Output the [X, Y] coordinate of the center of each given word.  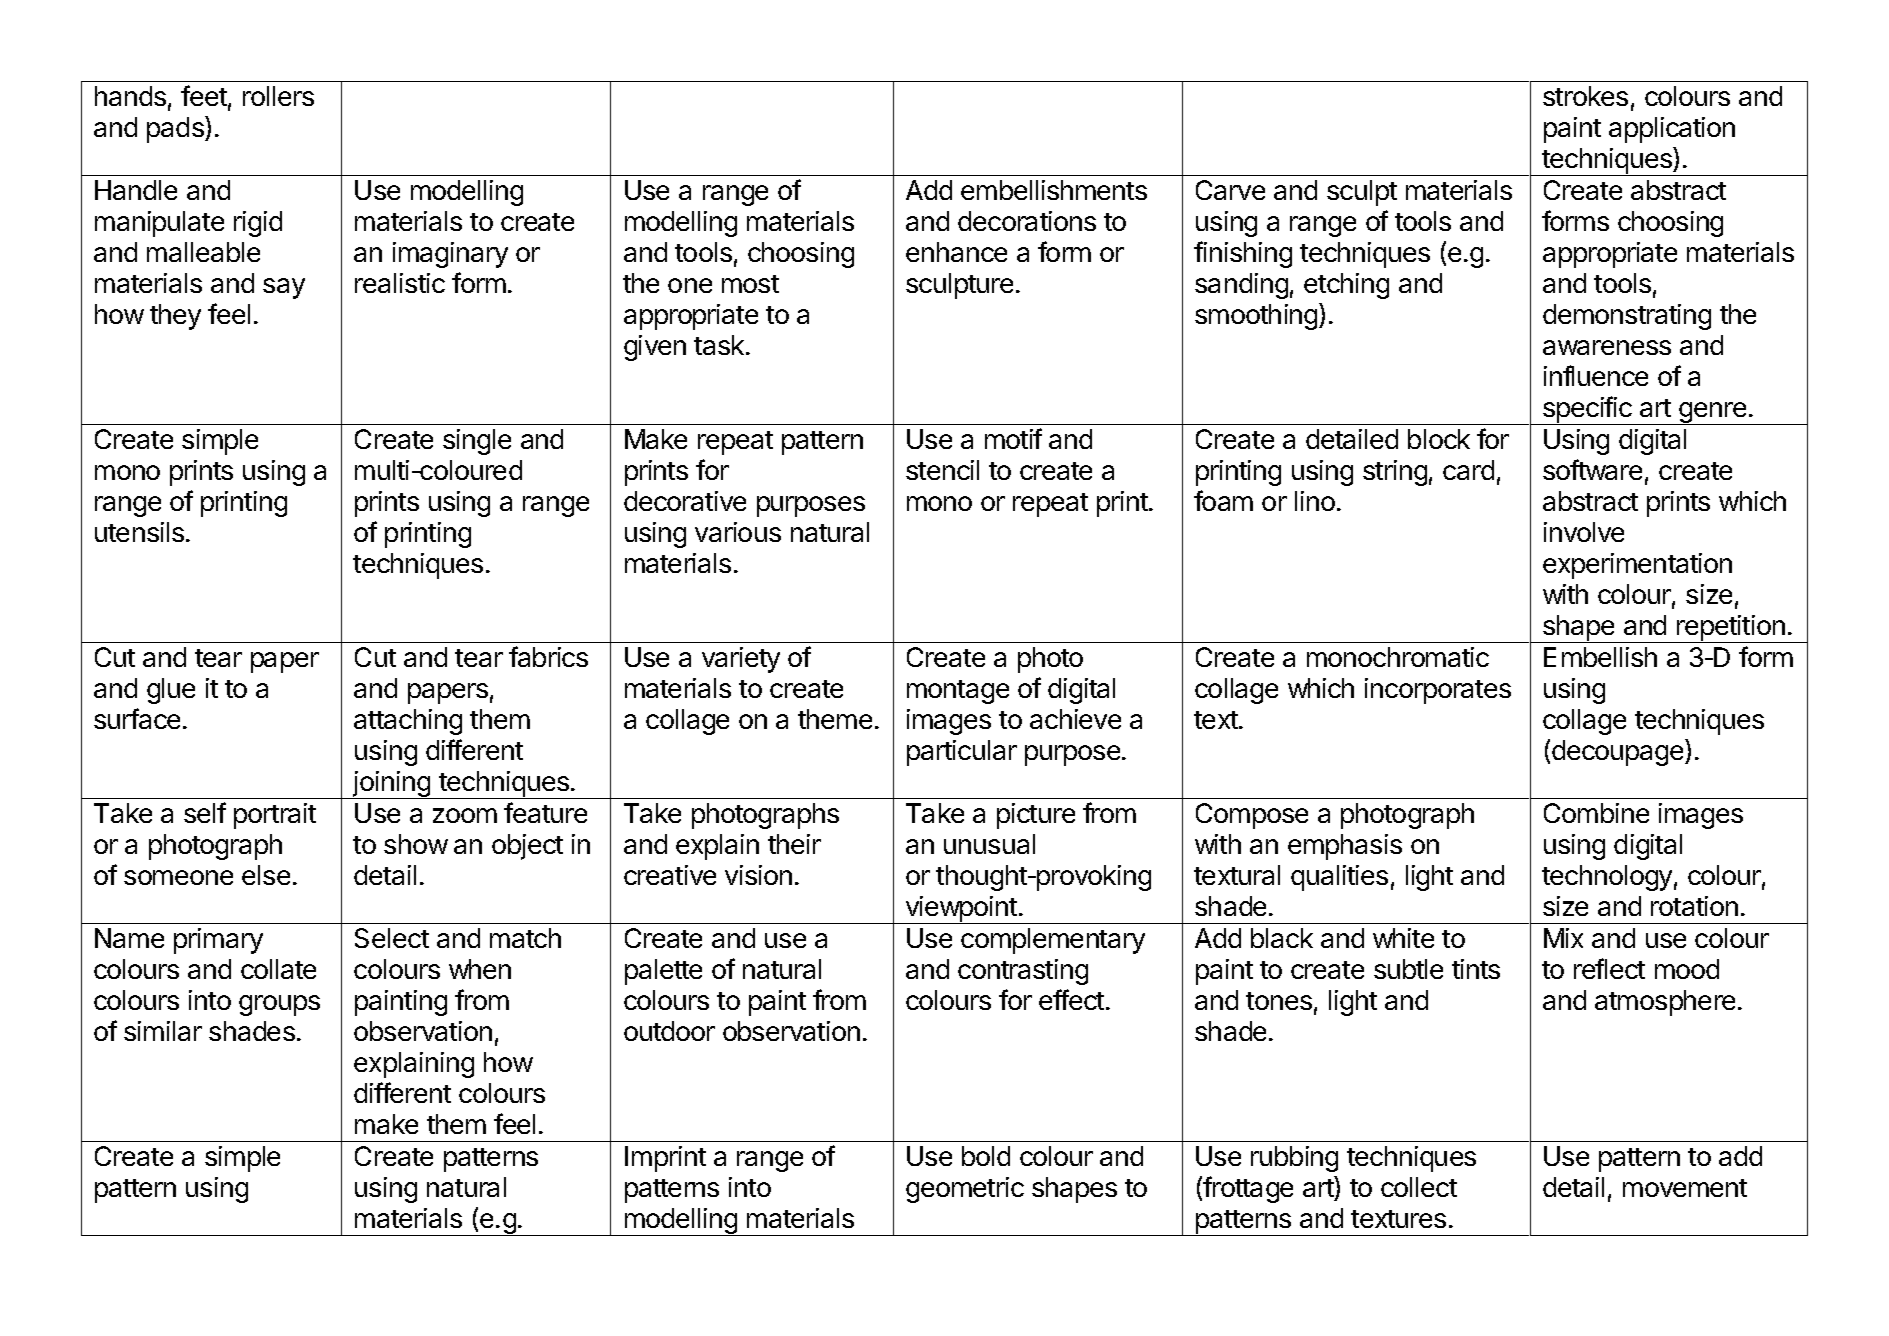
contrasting [1023, 972]
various [738, 532]
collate [278, 969]
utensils [139, 532]
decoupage [1619, 752]
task [720, 345]
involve [1584, 532]
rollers [278, 96]
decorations [1027, 221]
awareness [1607, 347]
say [284, 288]
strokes [1585, 96]
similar [163, 1031]
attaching [408, 722]
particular [962, 753]
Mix [1563, 938]
